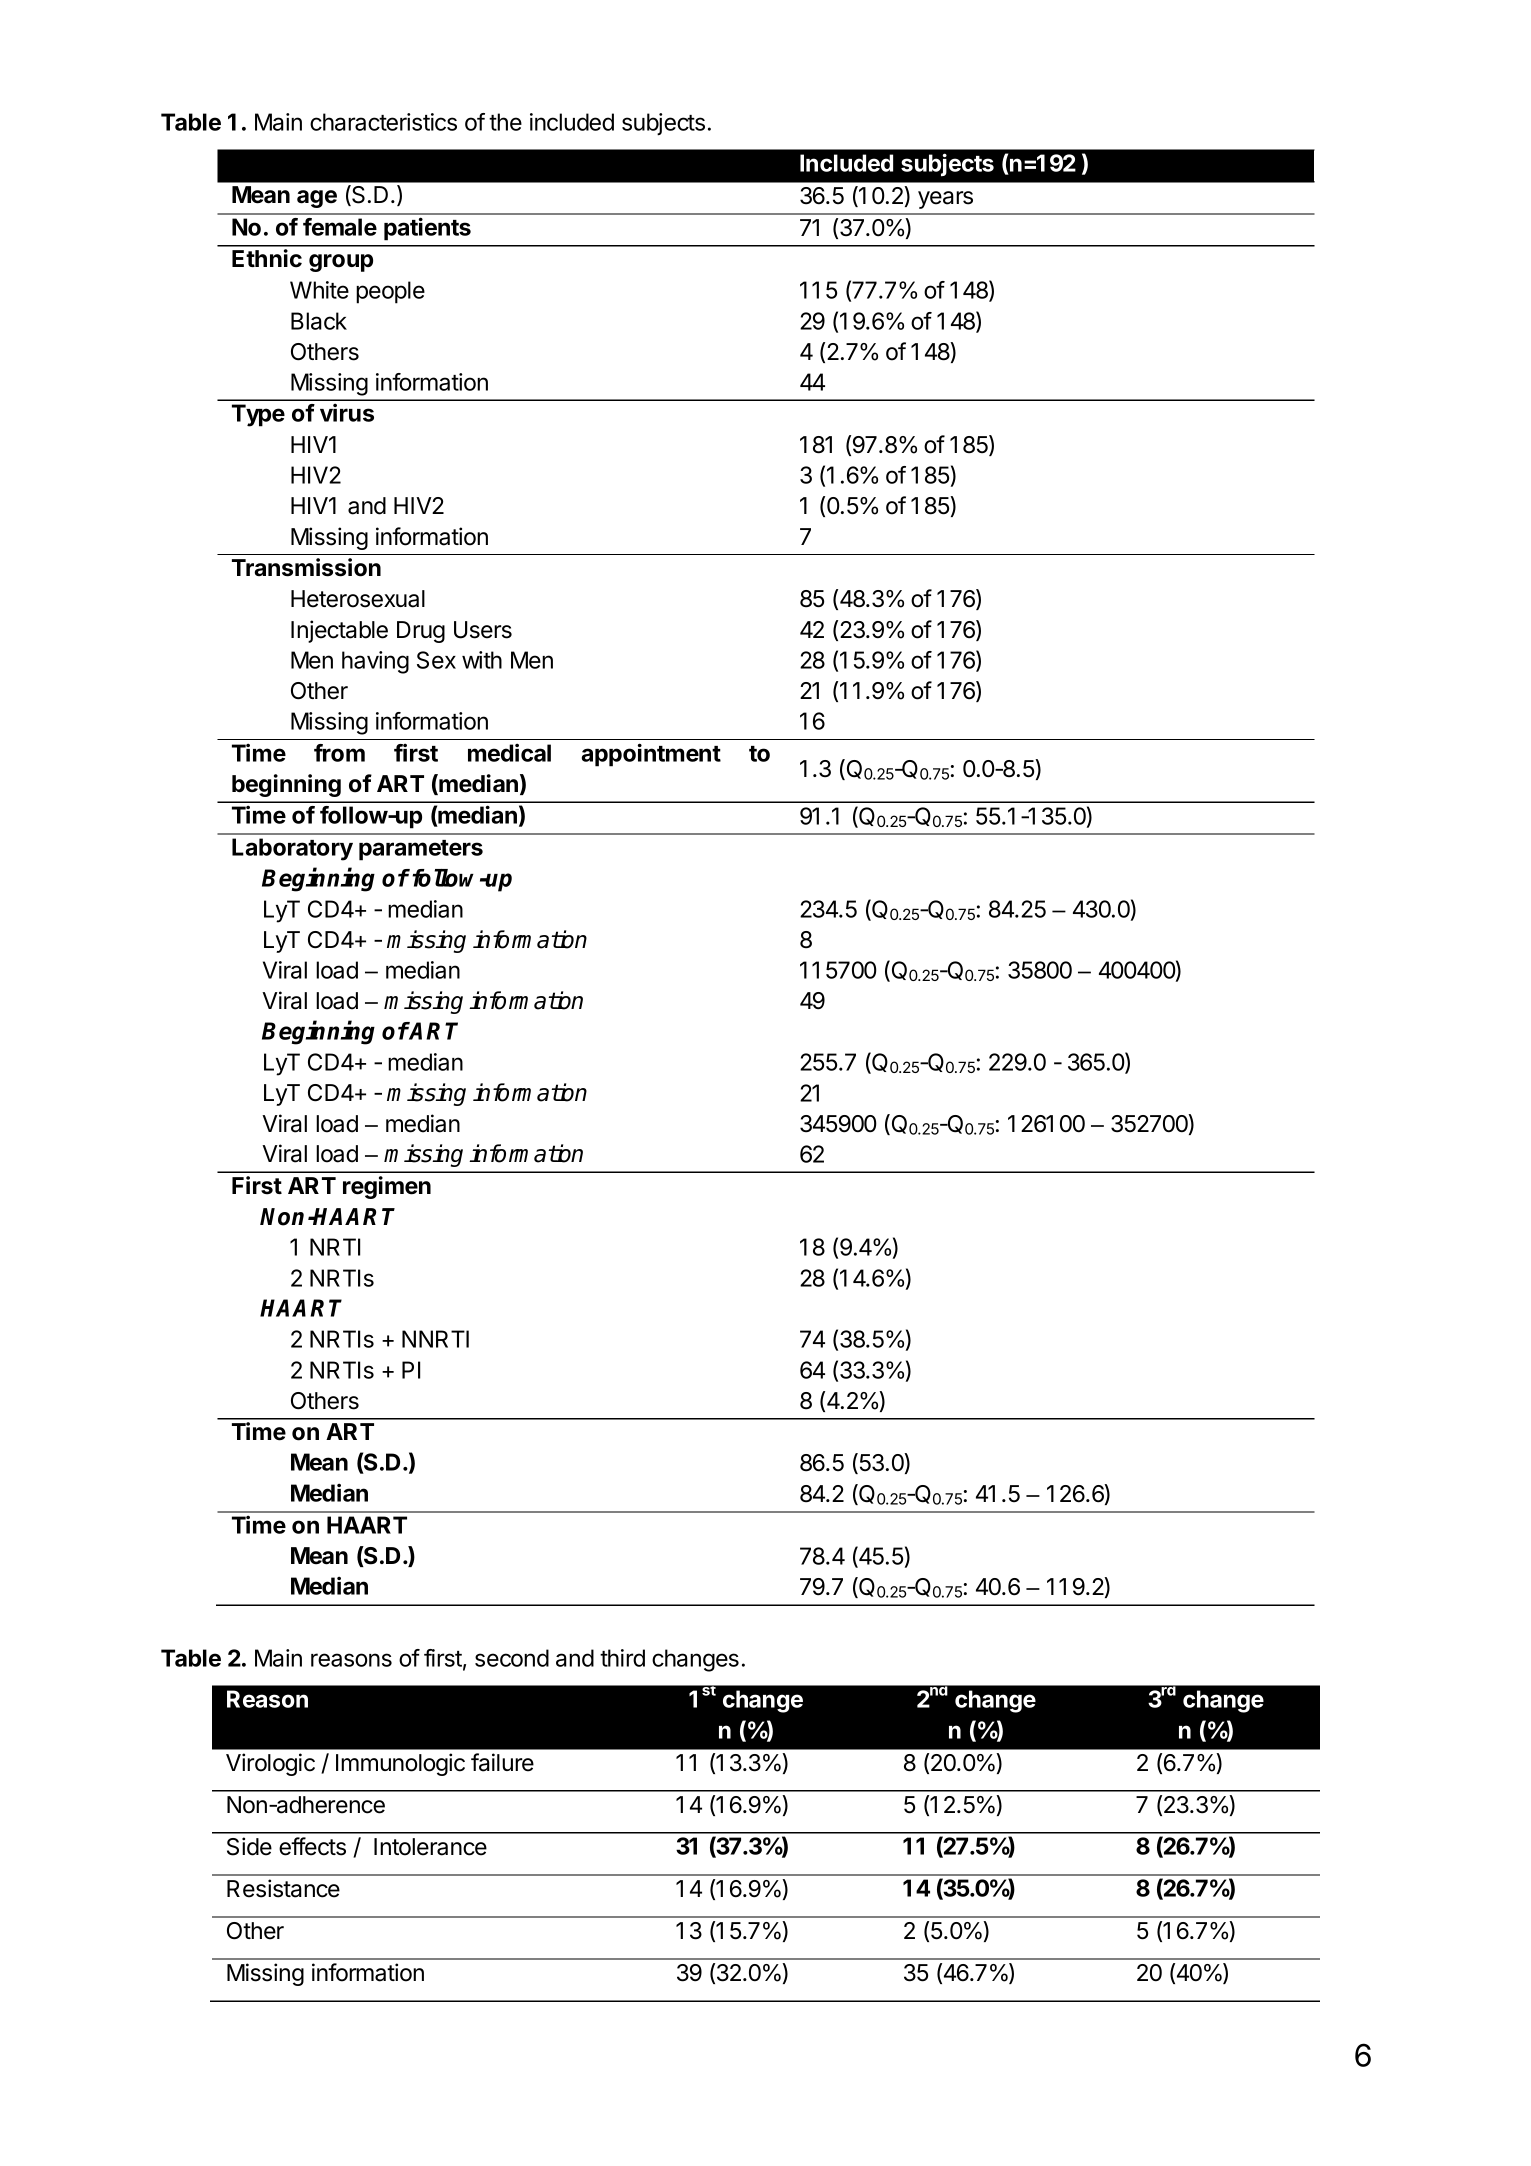 The width and height of the screenshot is (1531, 2166). What do you see at coordinates (512, 1658) in the screenshot?
I see `second` at bounding box center [512, 1658].
